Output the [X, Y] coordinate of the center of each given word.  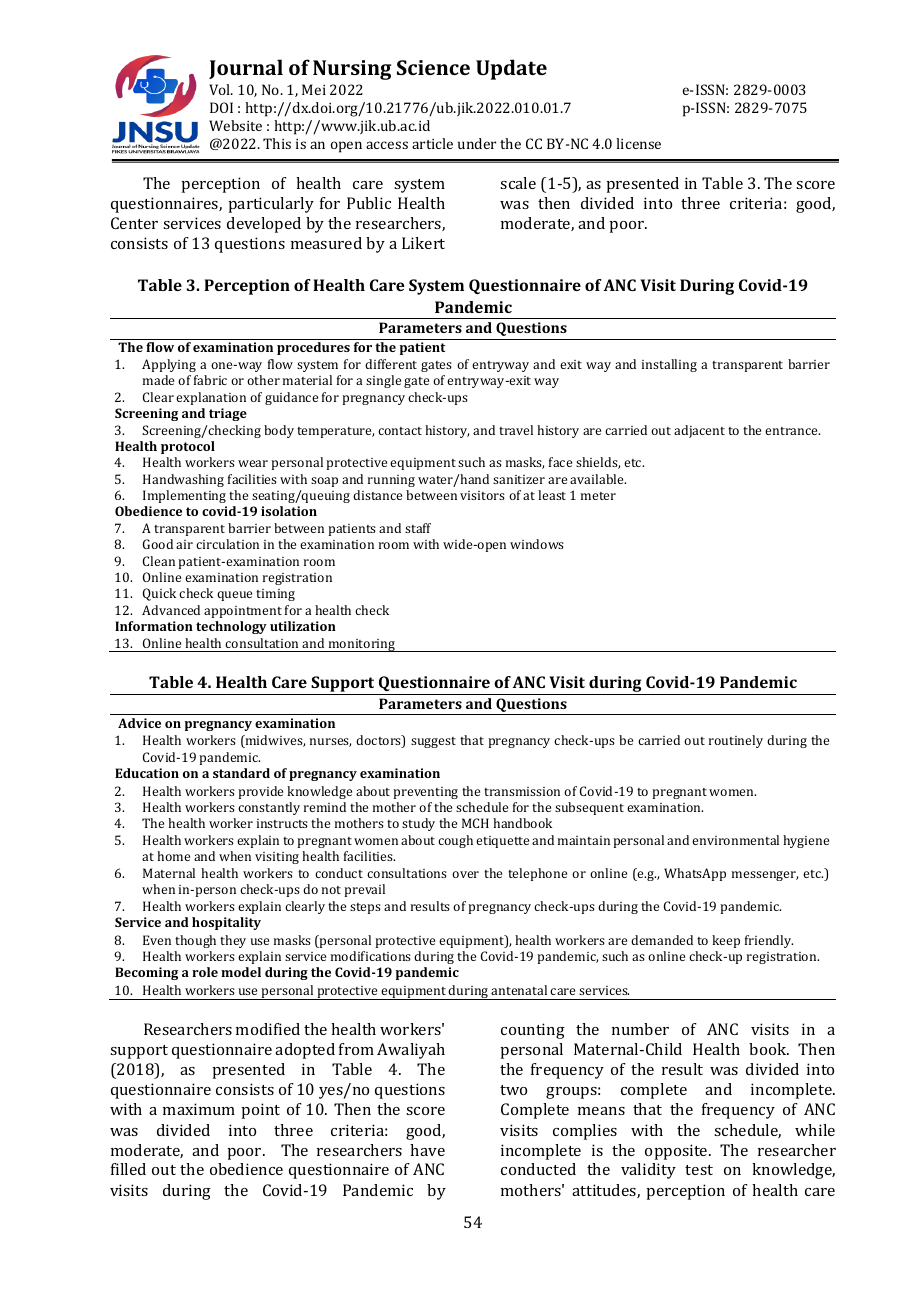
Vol [221, 89]
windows [537, 544]
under [477, 143]
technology [231, 627]
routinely [736, 741]
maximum [199, 1109]
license [638, 143]
